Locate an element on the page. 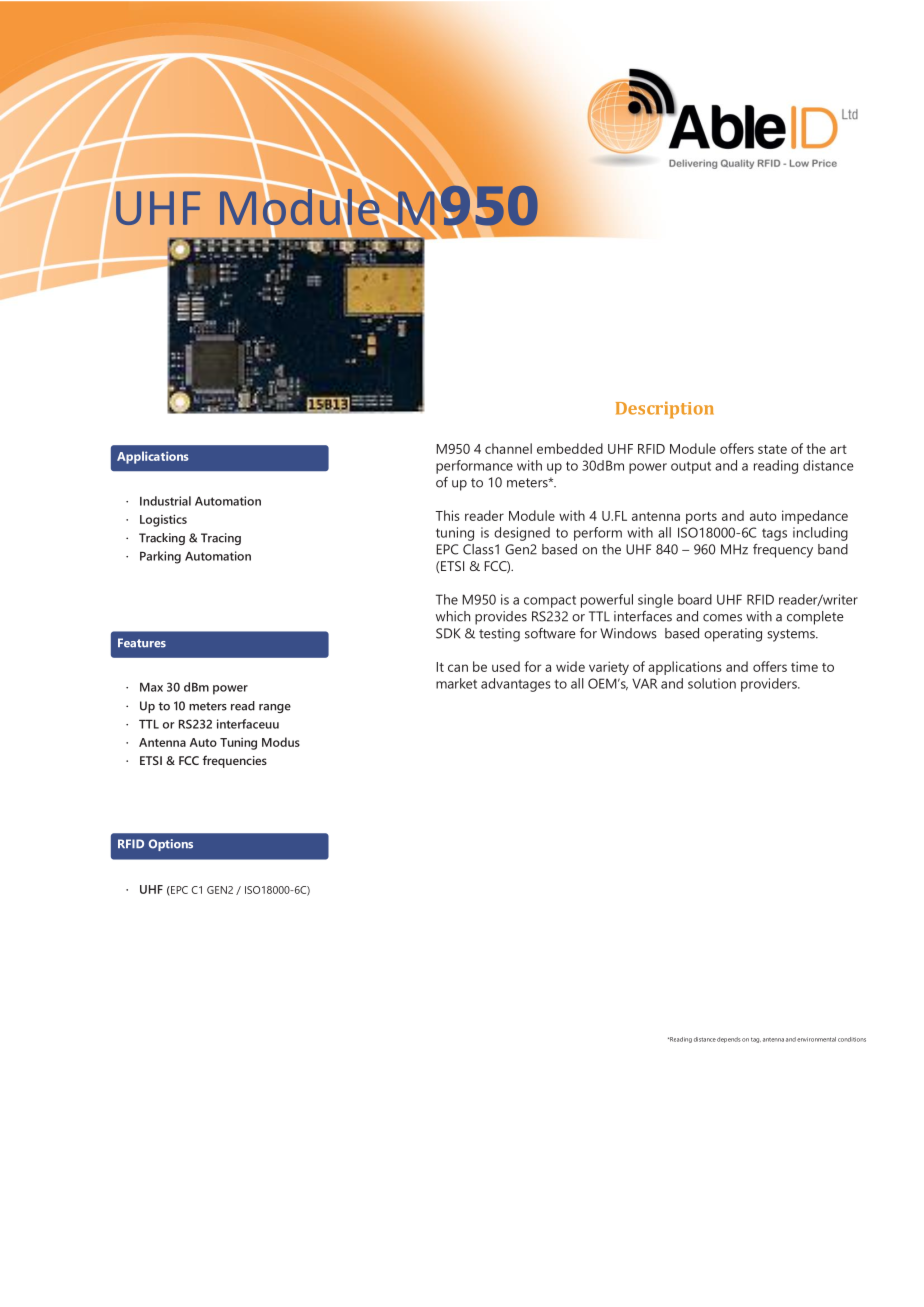 The height and width of the image is (1307, 924). state is located at coordinates (772, 449).
